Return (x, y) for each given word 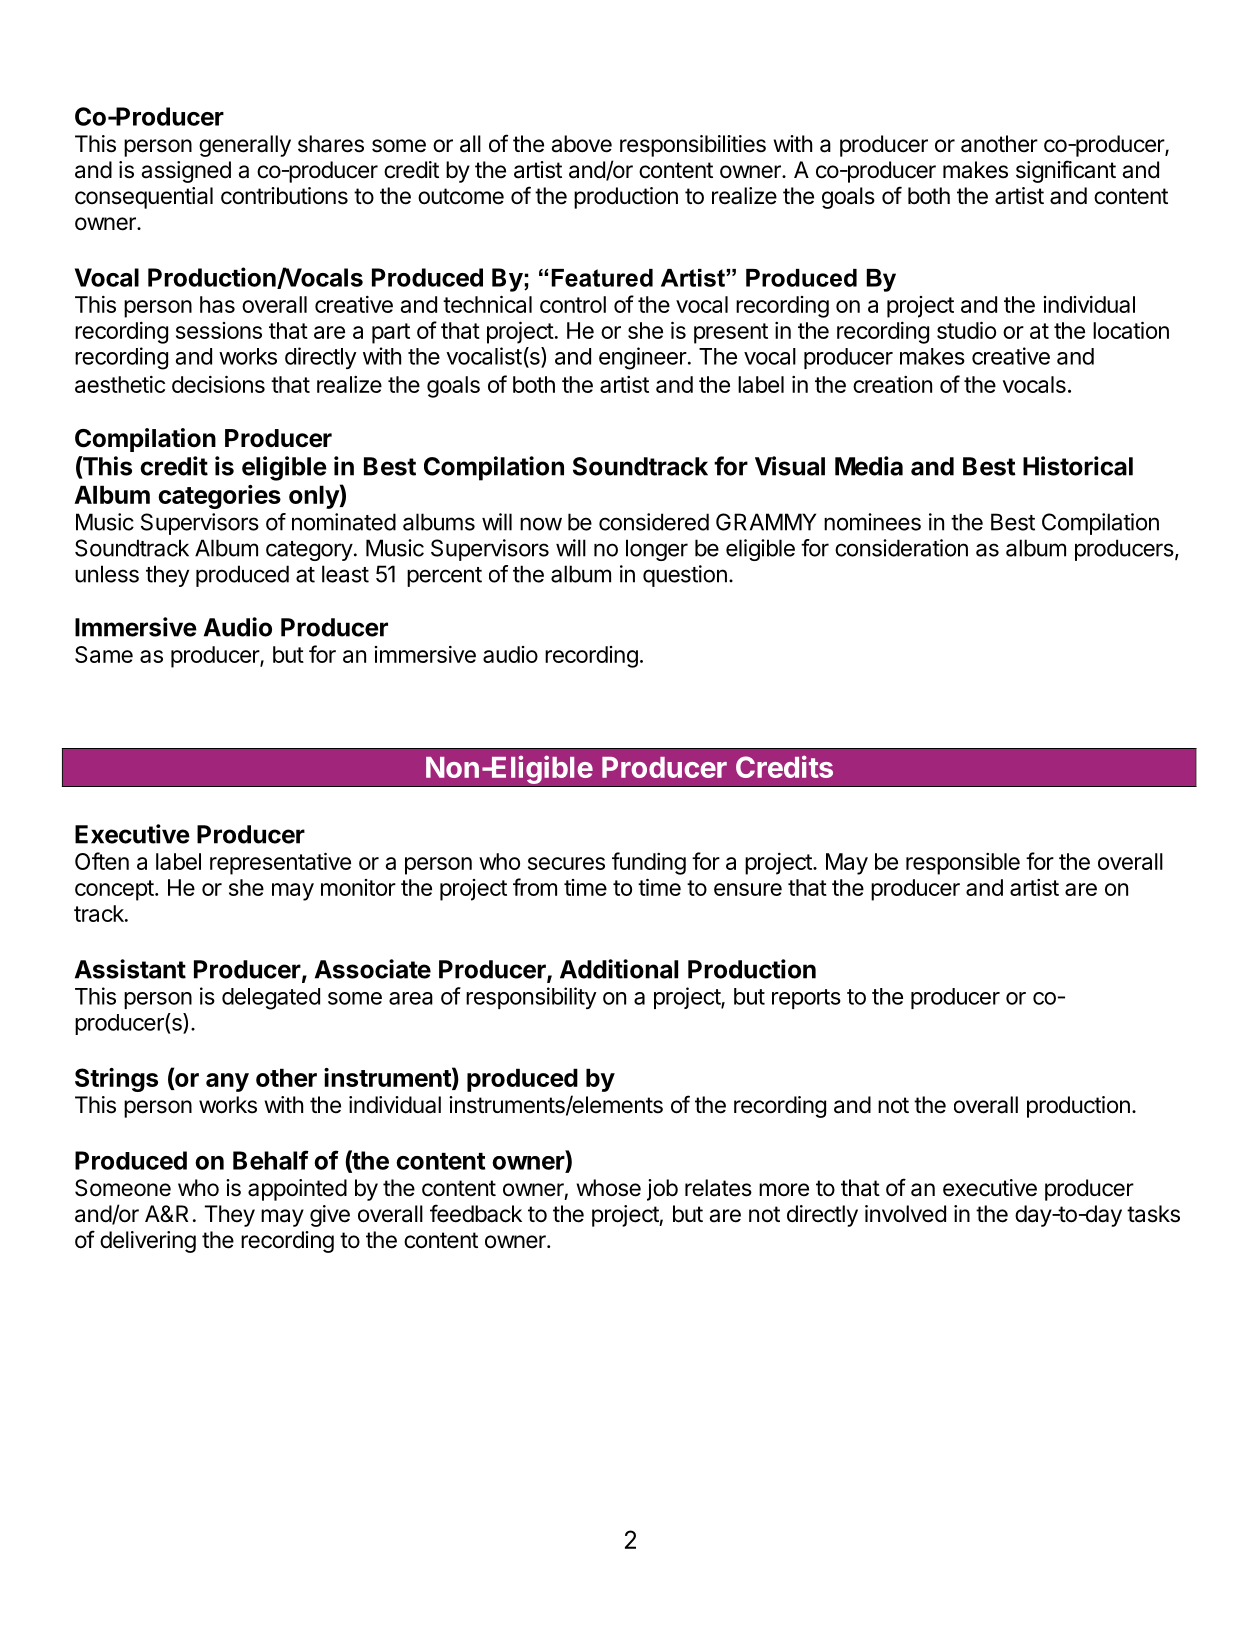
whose (608, 1188)
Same (104, 654)
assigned (186, 172)
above (581, 144)
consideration (901, 548)
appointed (297, 1190)
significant (1066, 171)
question (685, 576)
